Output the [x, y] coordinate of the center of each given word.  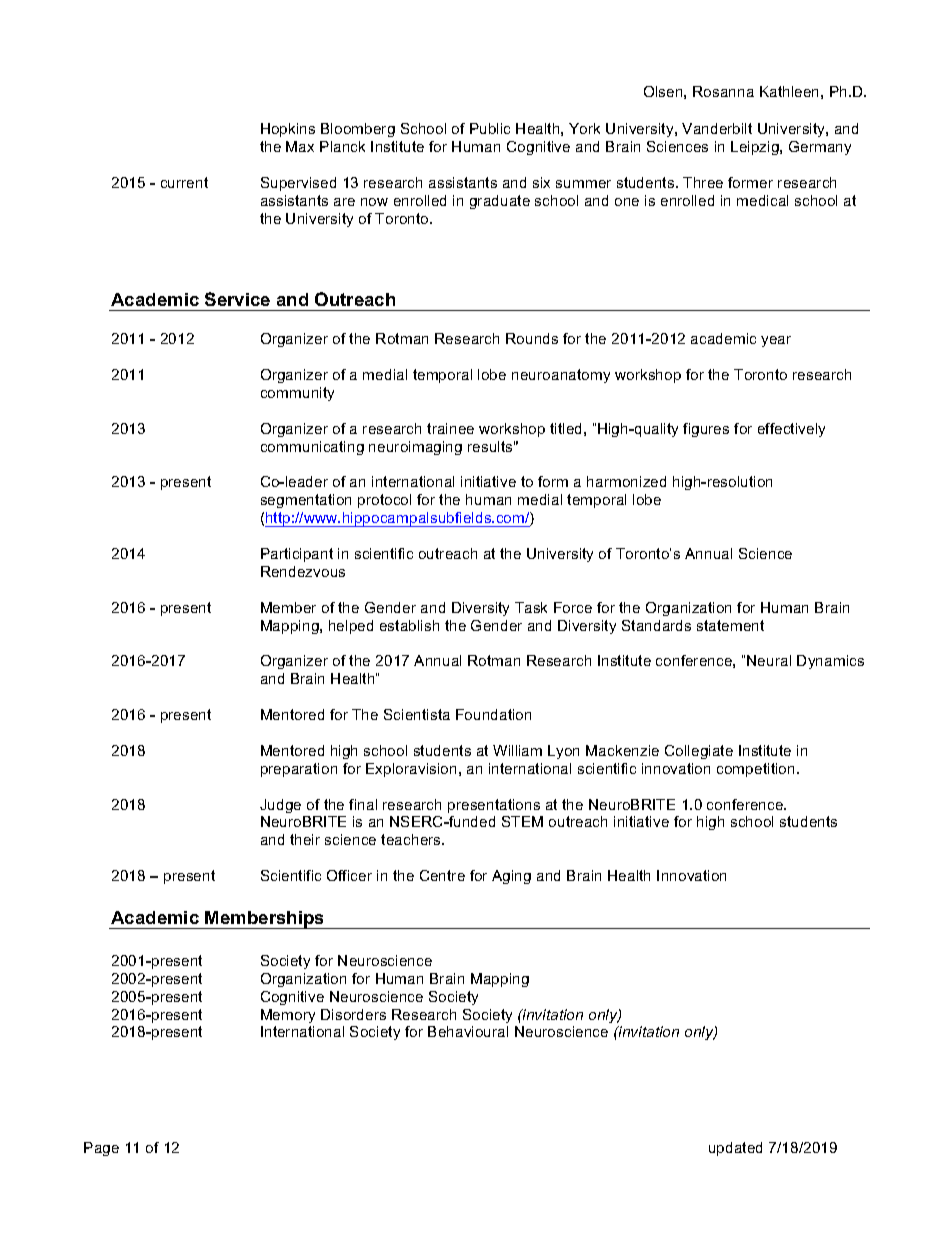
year [776, 341]
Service [237, 299]
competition [755, 770]
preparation [299, 770]
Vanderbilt [717, 128]
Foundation [493, 714]
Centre [442, 875]
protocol [384, 501]
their [305, 839]
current [184, 182]
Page [101, 1149]
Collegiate [699, 752]
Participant [297, 555]
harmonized [626, 481]
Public [490, 128]
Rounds [532, 338]
